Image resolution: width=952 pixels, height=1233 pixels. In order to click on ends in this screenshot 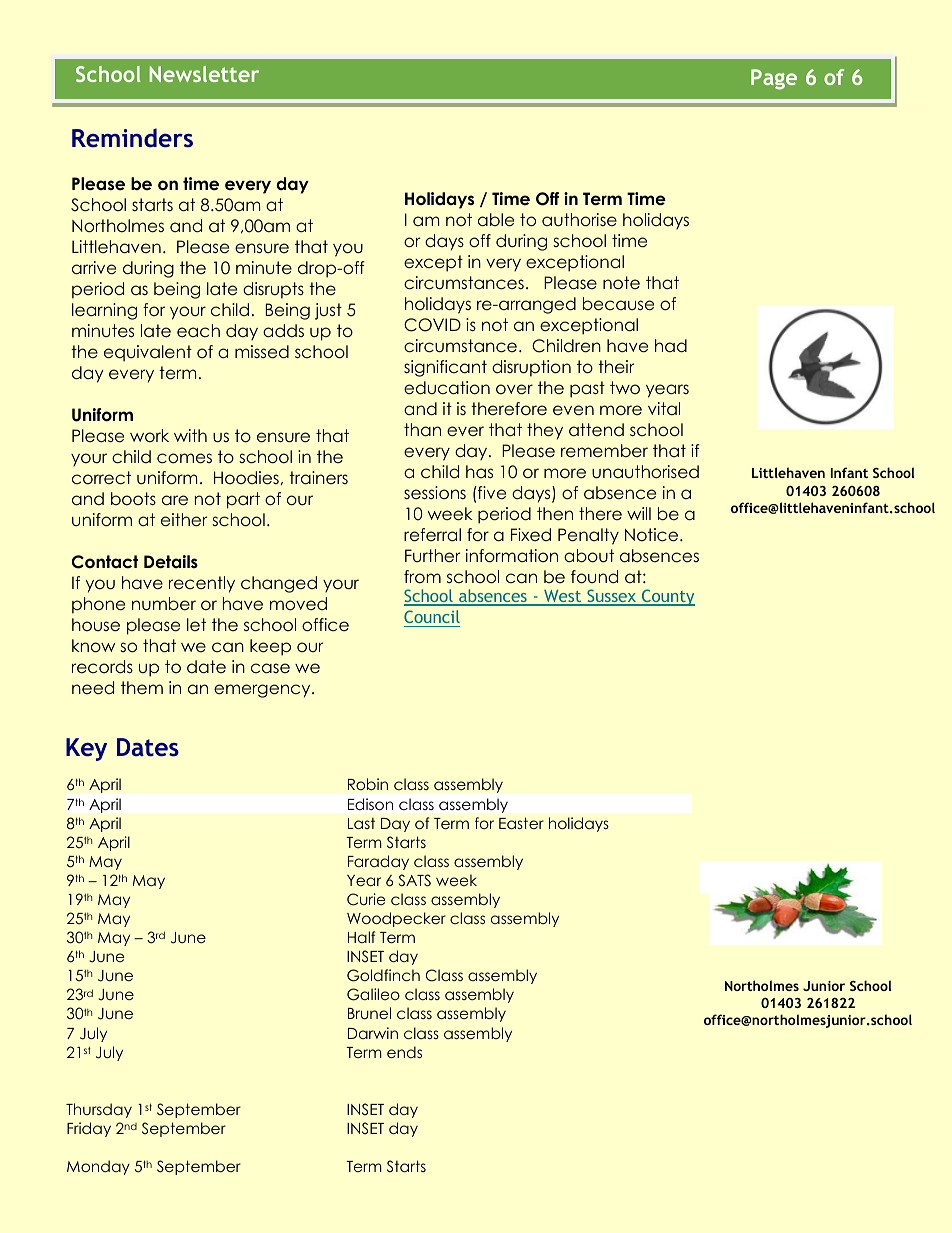, I will do `click(404, 1052)`.
